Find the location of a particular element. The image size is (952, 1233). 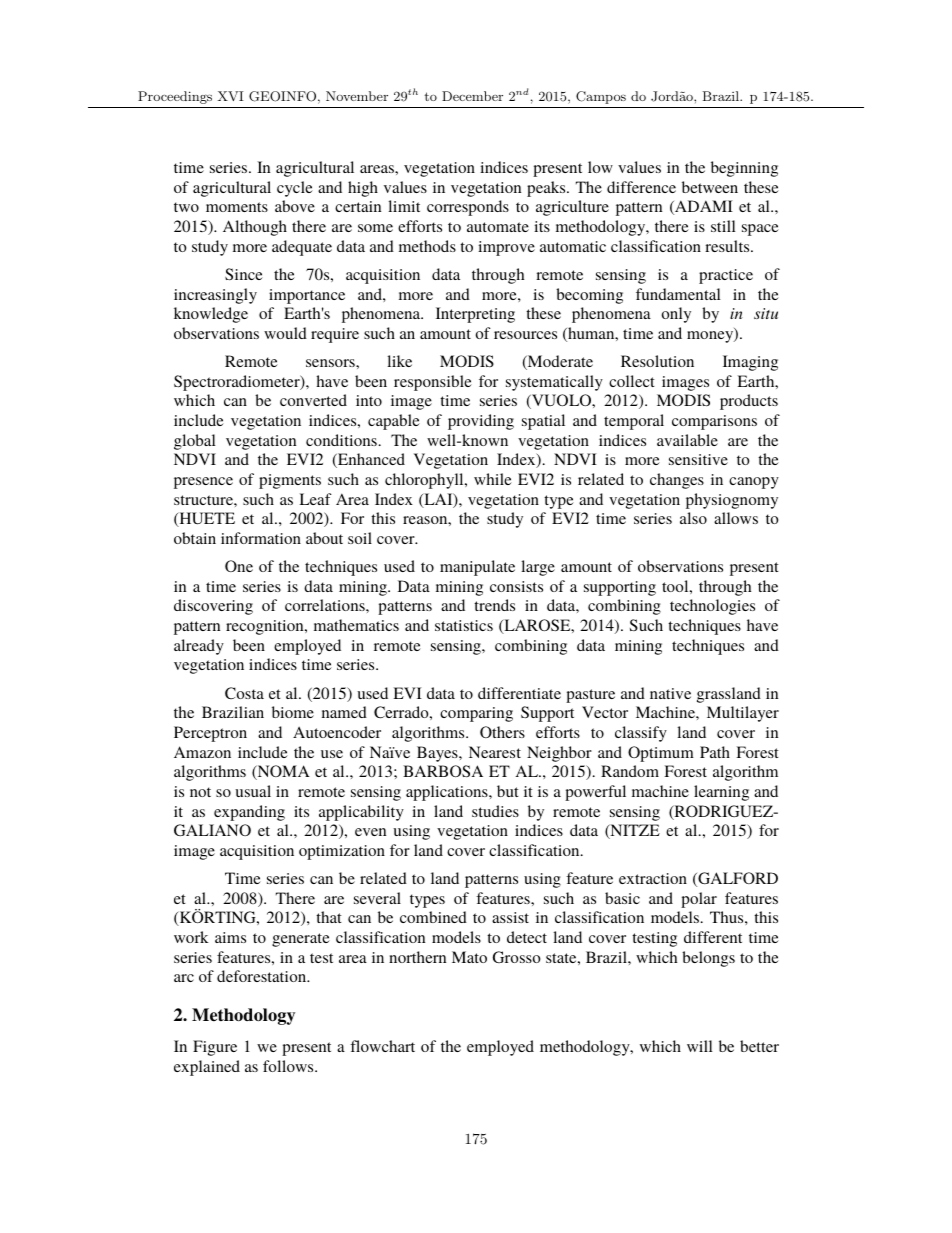

Figure is located at coordinates (215, 1048).
